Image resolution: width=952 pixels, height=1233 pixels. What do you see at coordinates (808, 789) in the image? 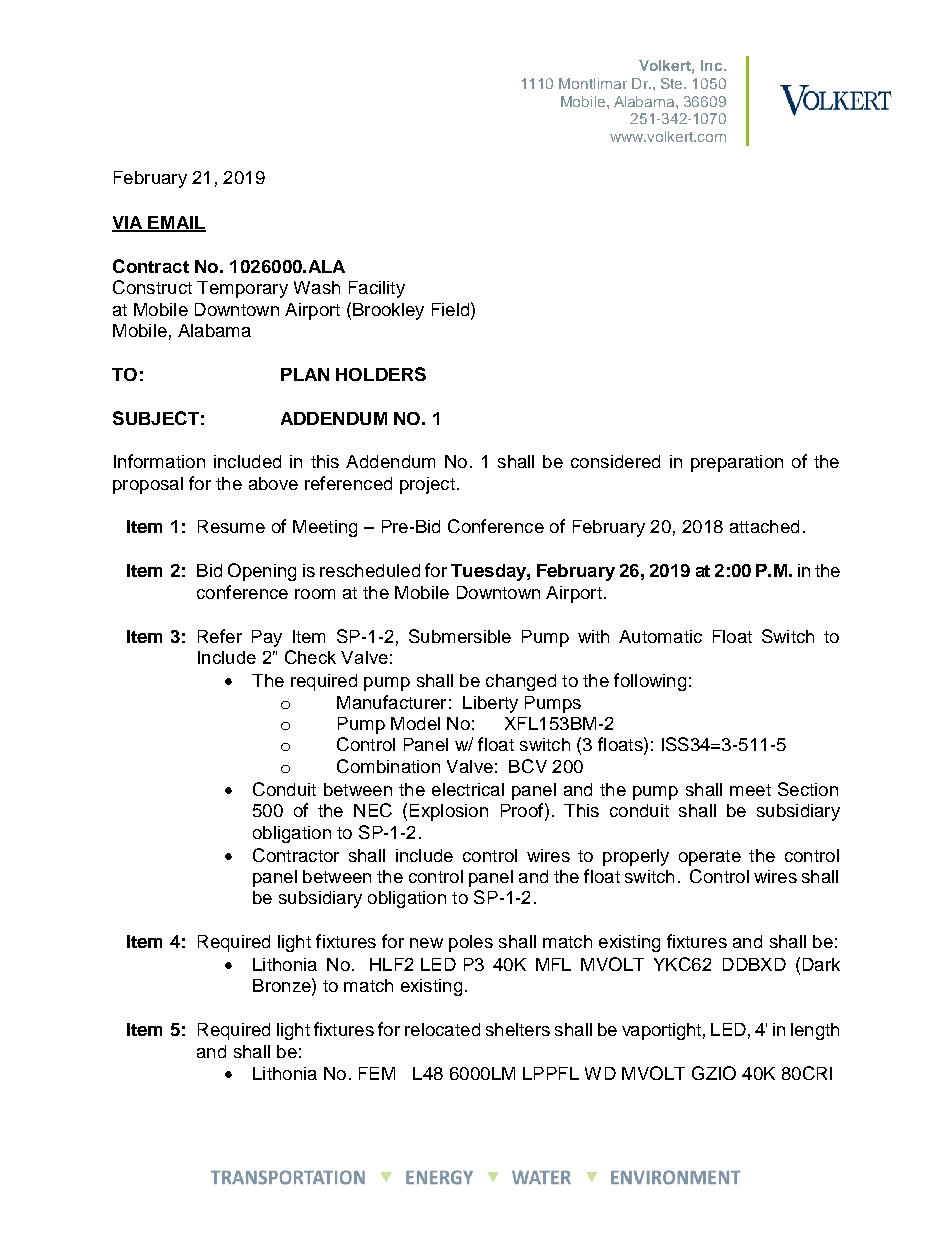
I see `Section` at bounding box center [808, 789].
